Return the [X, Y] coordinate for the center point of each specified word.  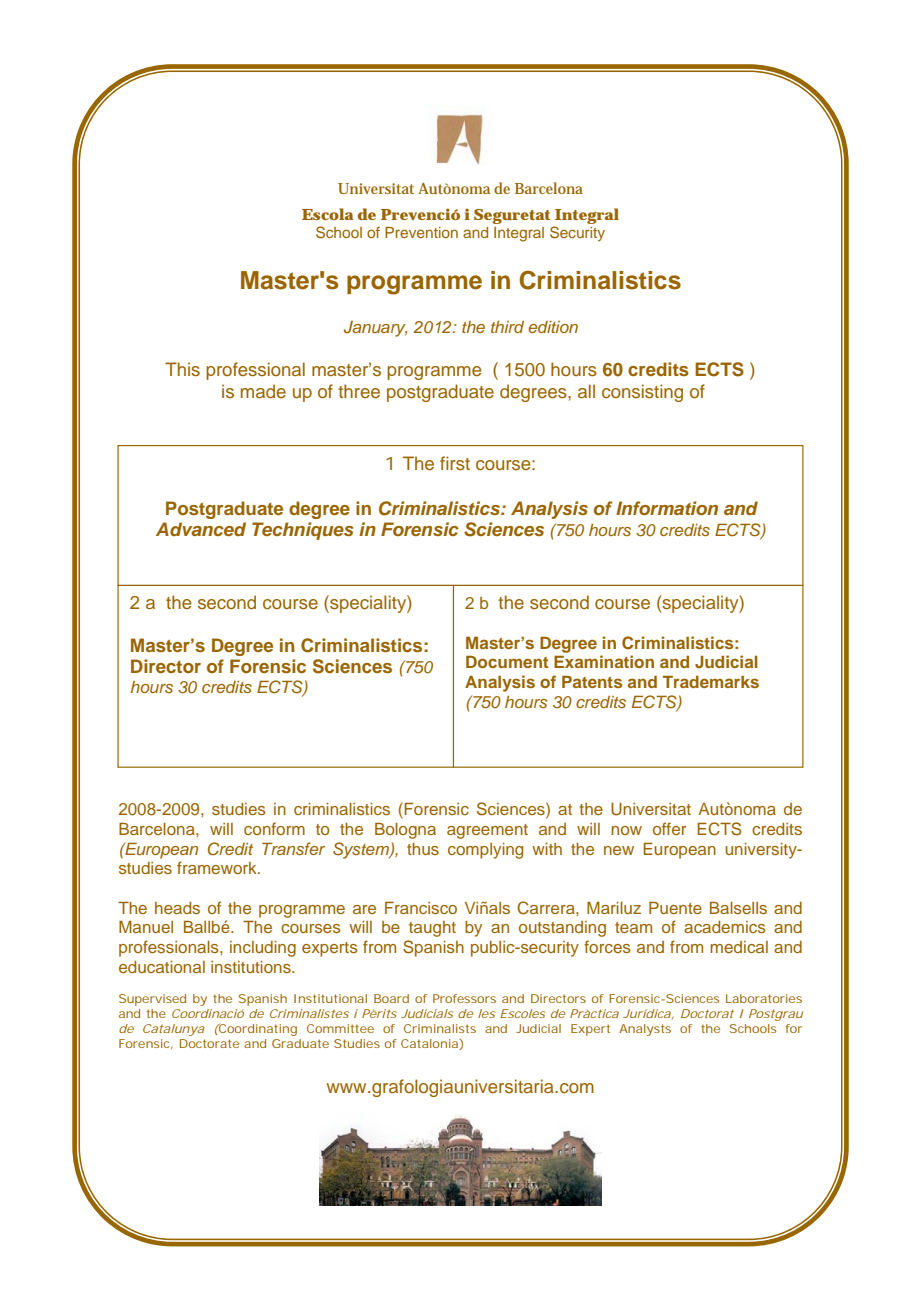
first [455, 463]
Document [507, 661]
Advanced [201, 529]
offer [669, 828]
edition [553, 327]
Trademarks [711, 681]
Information [667, 508]
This [182, 369]
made [263, 391]
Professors [464, 998]
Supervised [152, 1000]
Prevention [421, 232]
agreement [487, 831]
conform [274, 828]
